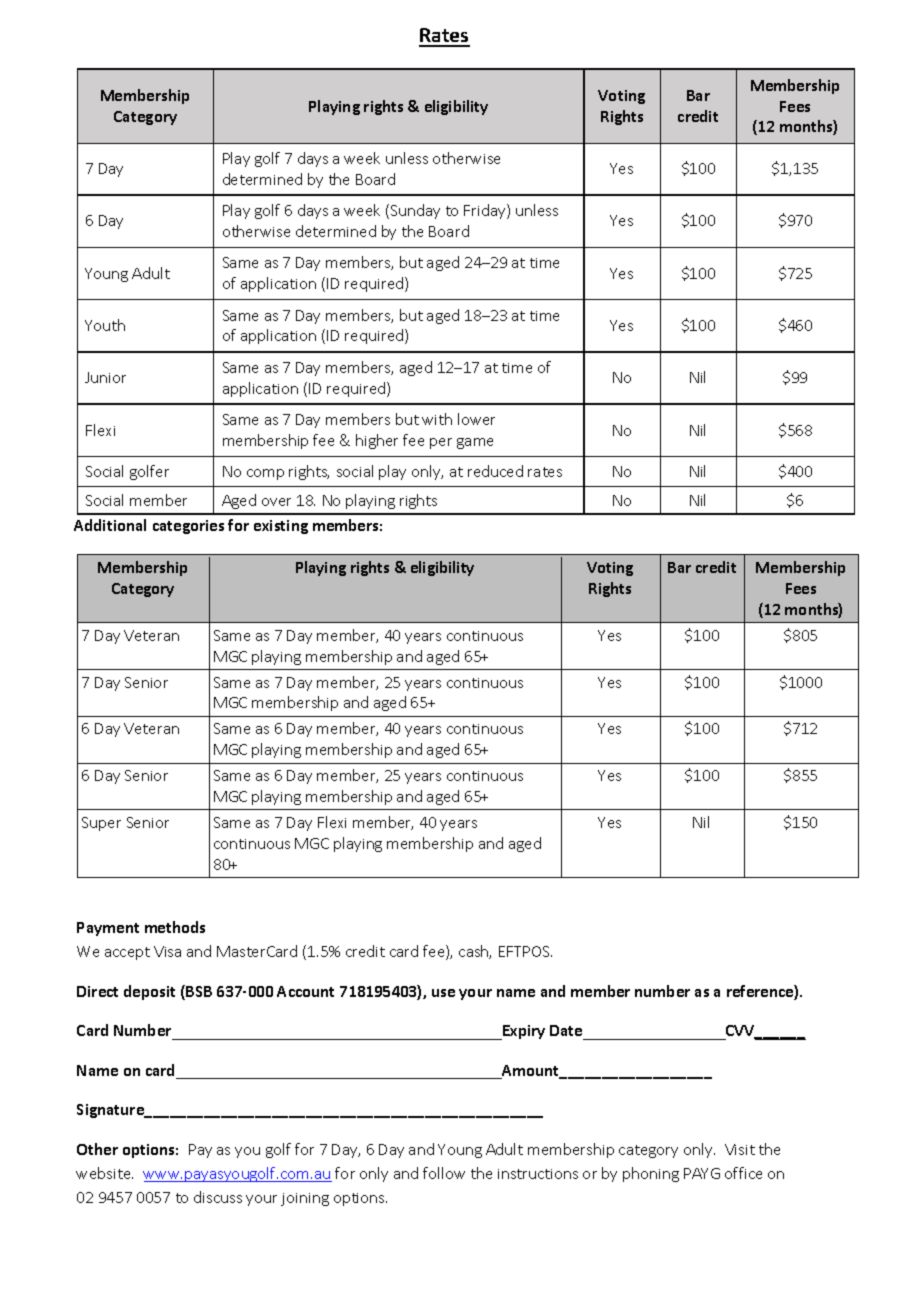 The image size is (924, 1308). I want to click on Date, so click(566, 1030).
